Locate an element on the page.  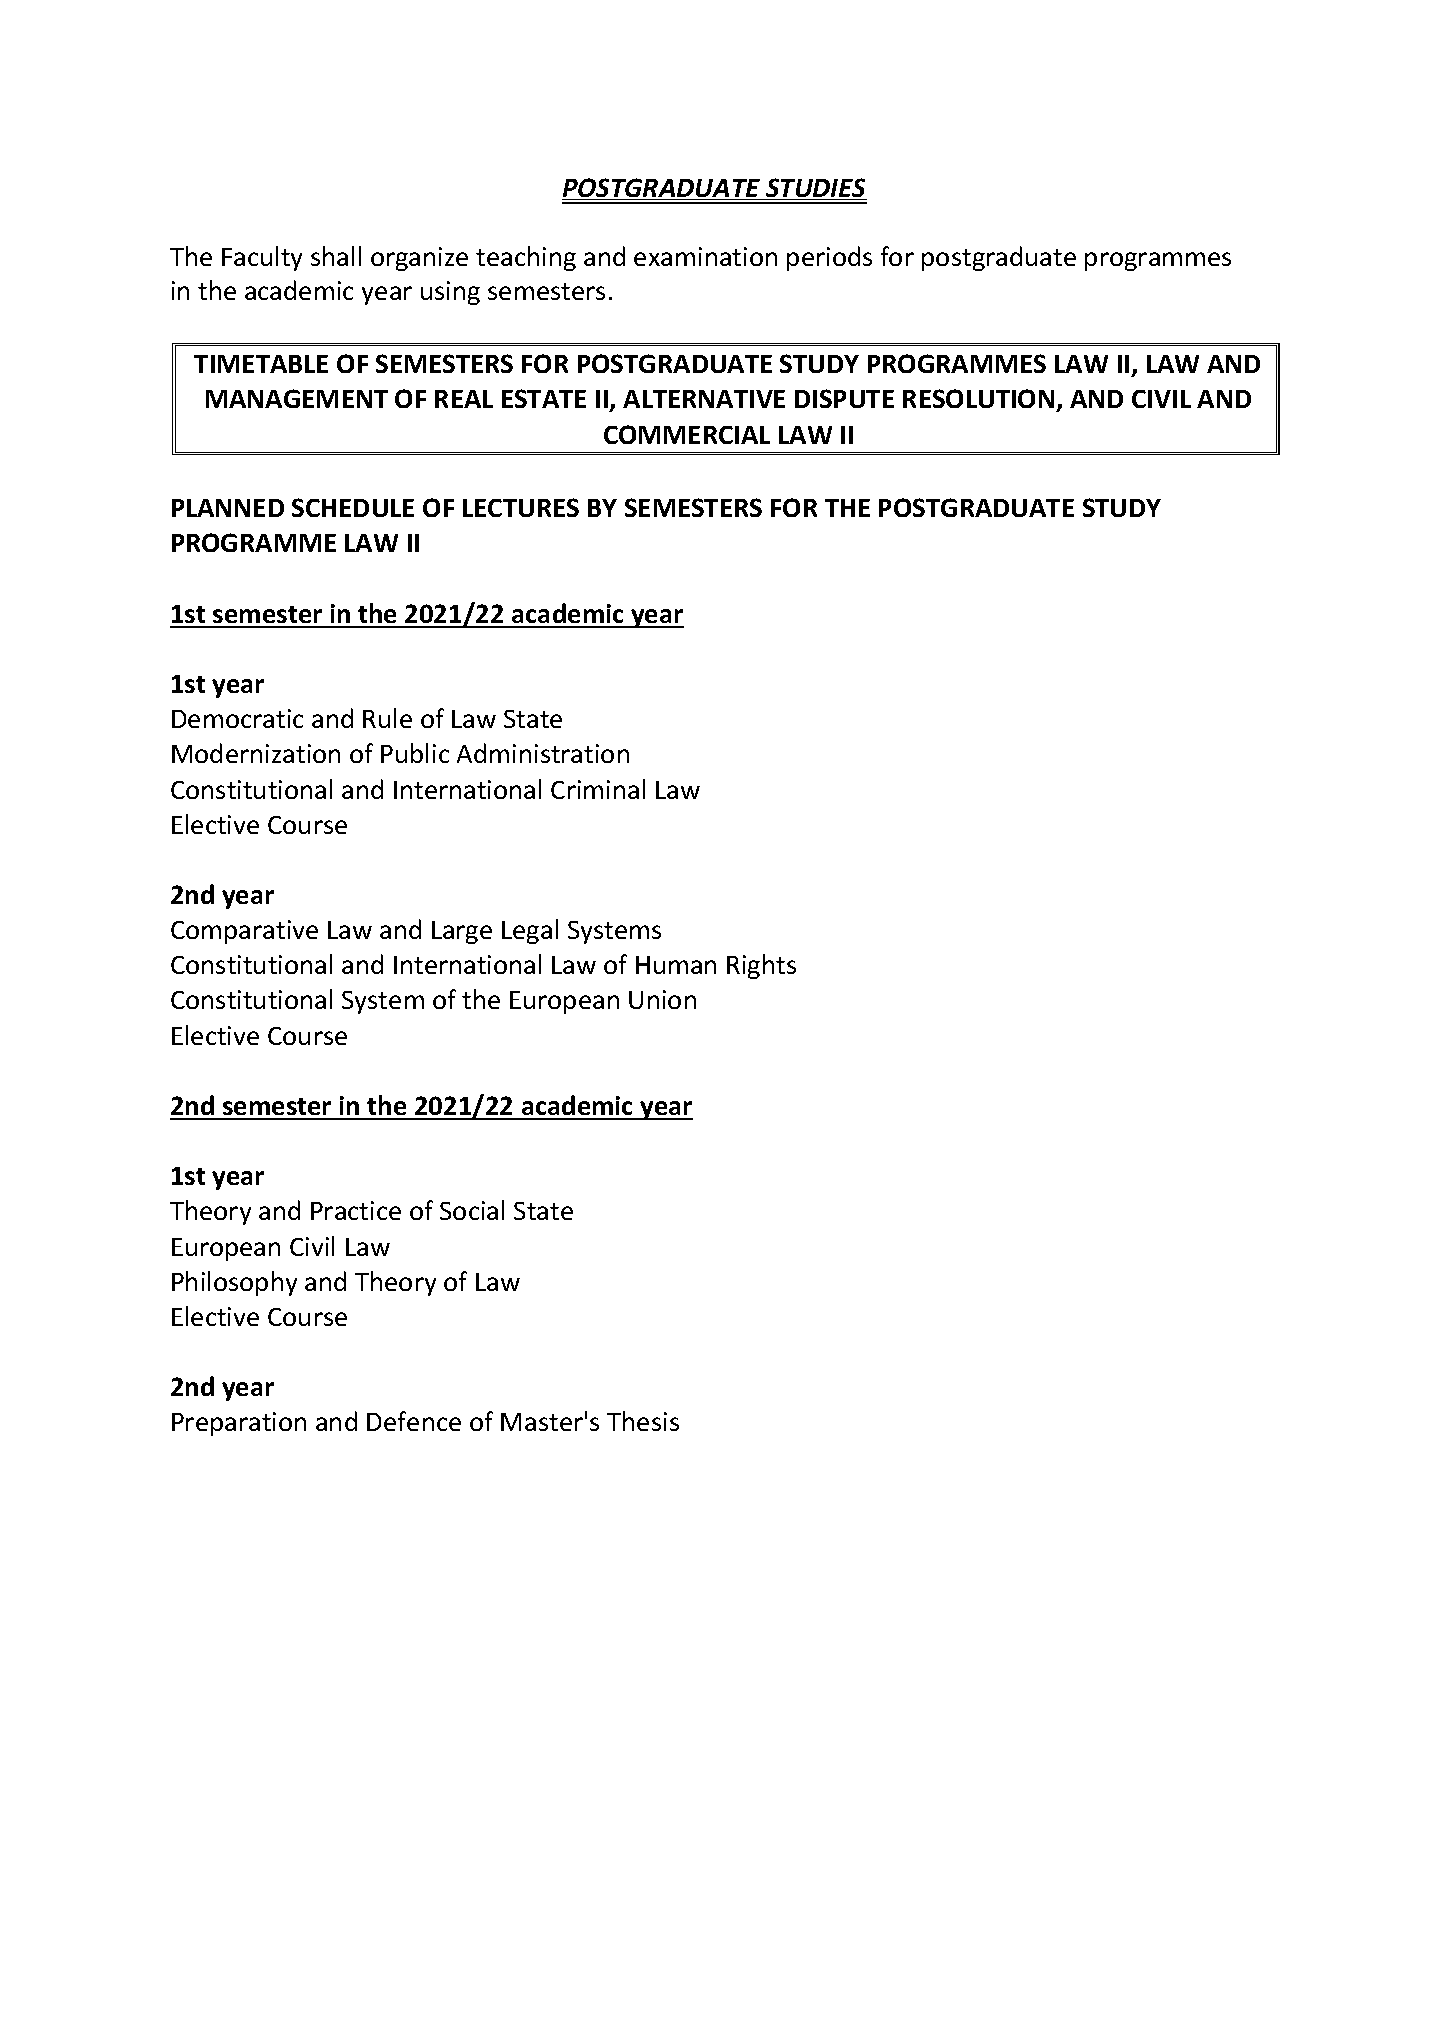
teaching is located at coordinates (526, 258).
